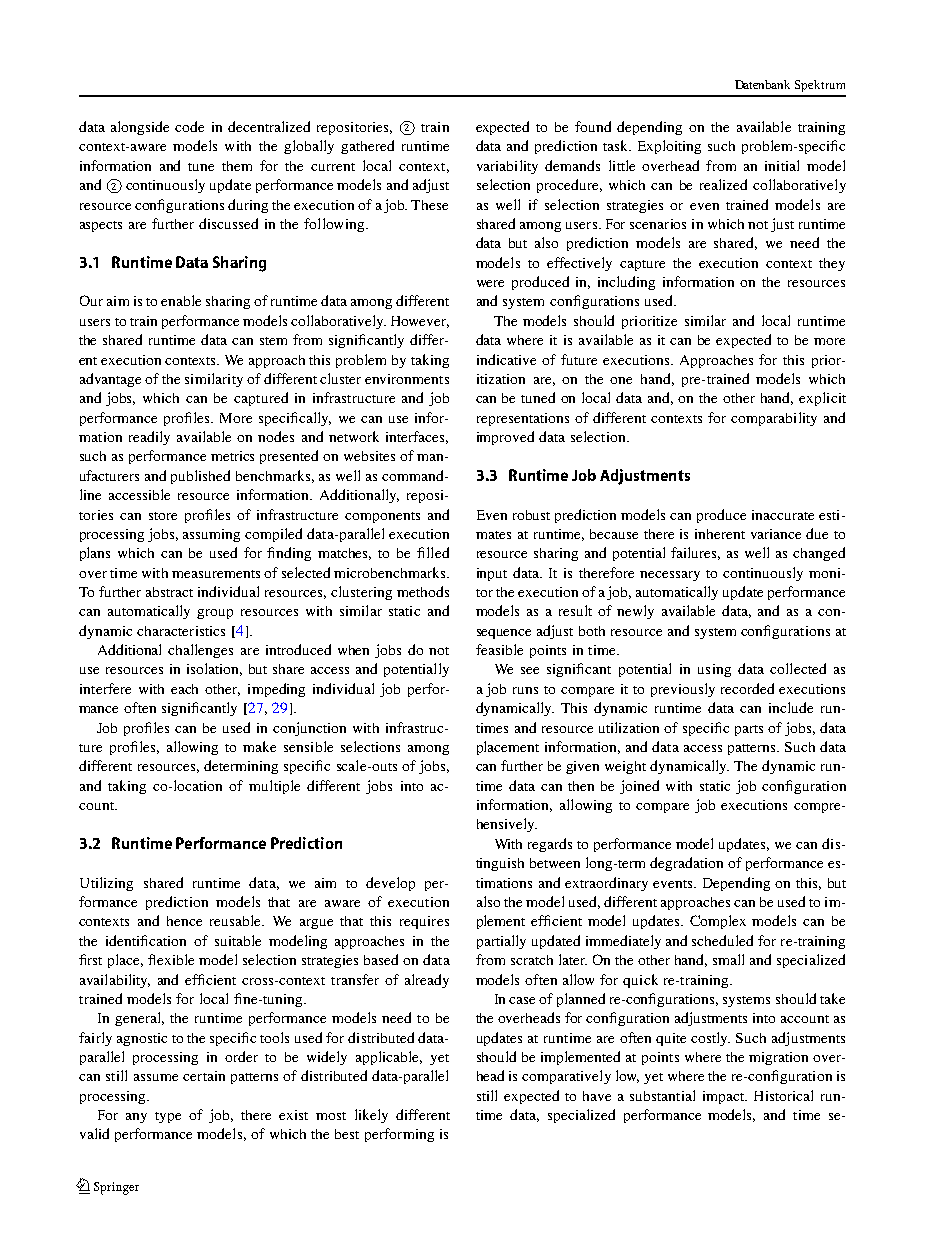 The width and height of the screenshot is (952, 1257). Describe the element at coordinates (189, 126) in the screenshot. I see `code` at that location.
